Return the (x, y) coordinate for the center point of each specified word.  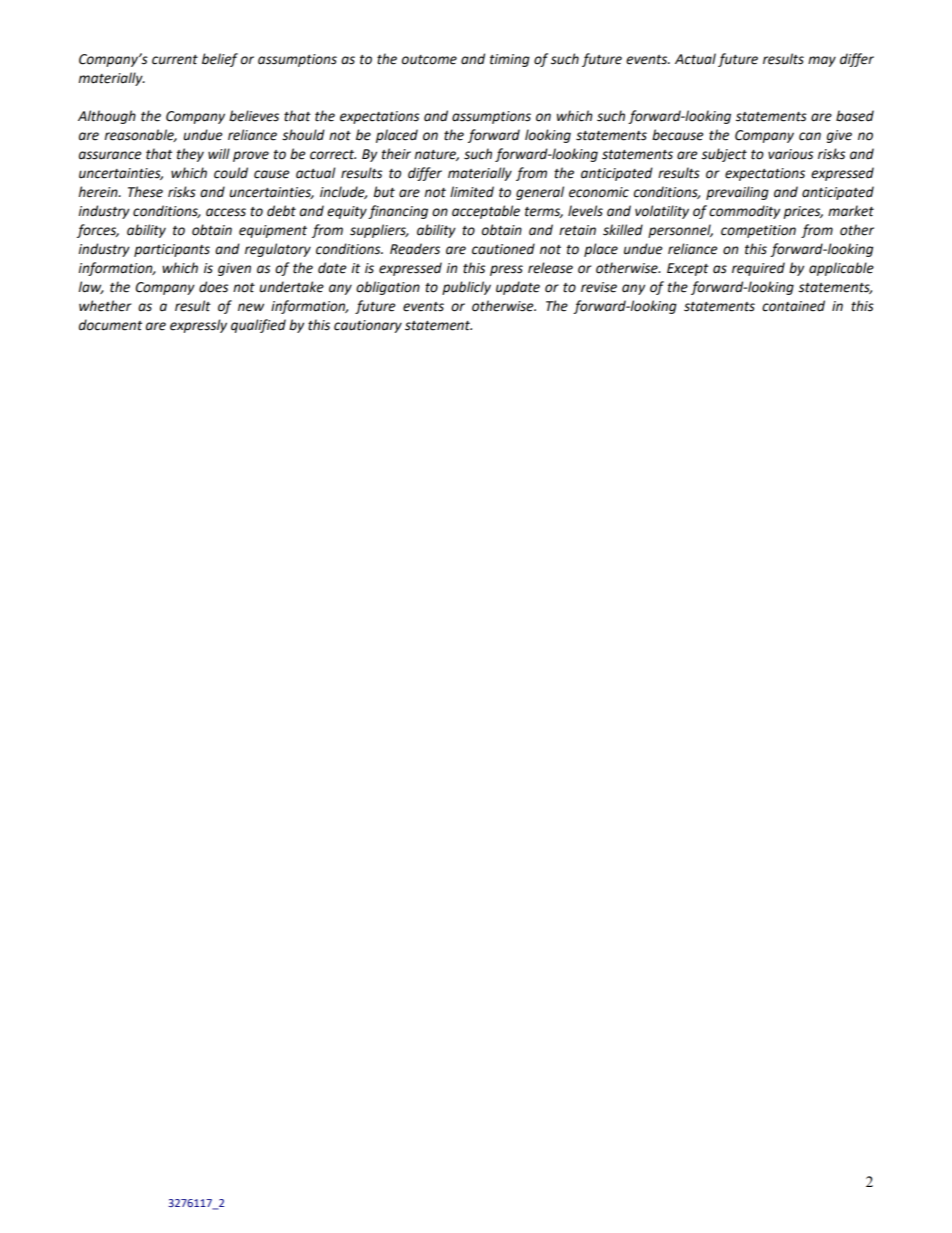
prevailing (737, 193)
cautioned (503, 249)
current (175, 60)
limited (472, 192)
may (822, 61)
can (810, 136)
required (758, 269)
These (145, 192)
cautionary (368, 326)
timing (510, 60)
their (396, 154)
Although (107, 117)
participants (172, 250)
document (110, 325)
